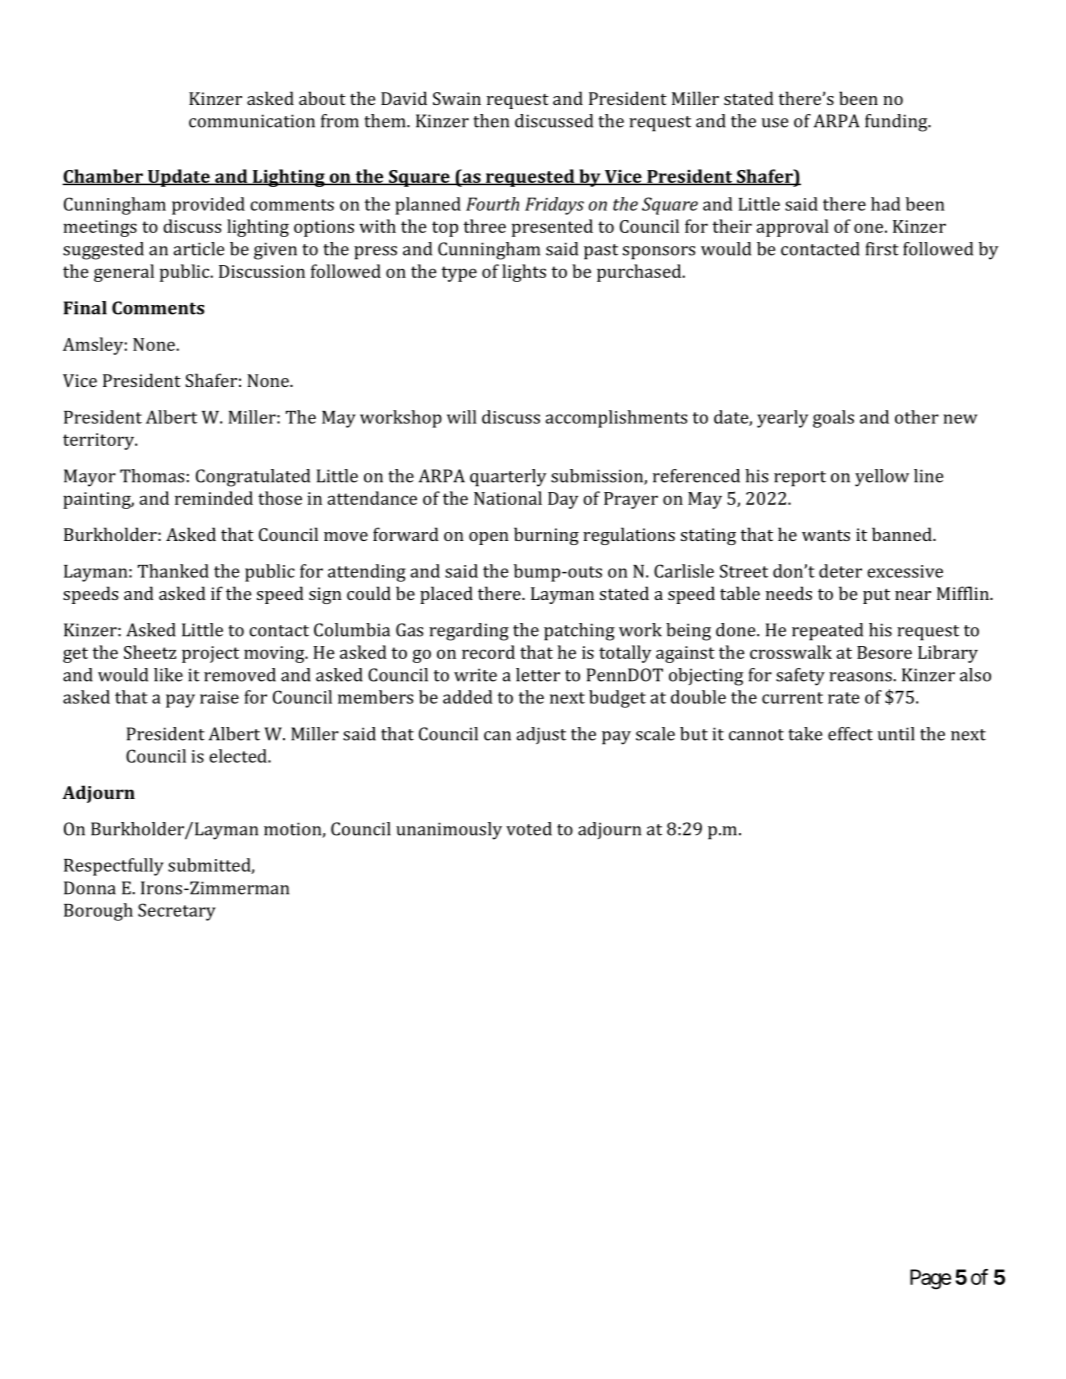  I want to click on goals, so click(833, 419).
